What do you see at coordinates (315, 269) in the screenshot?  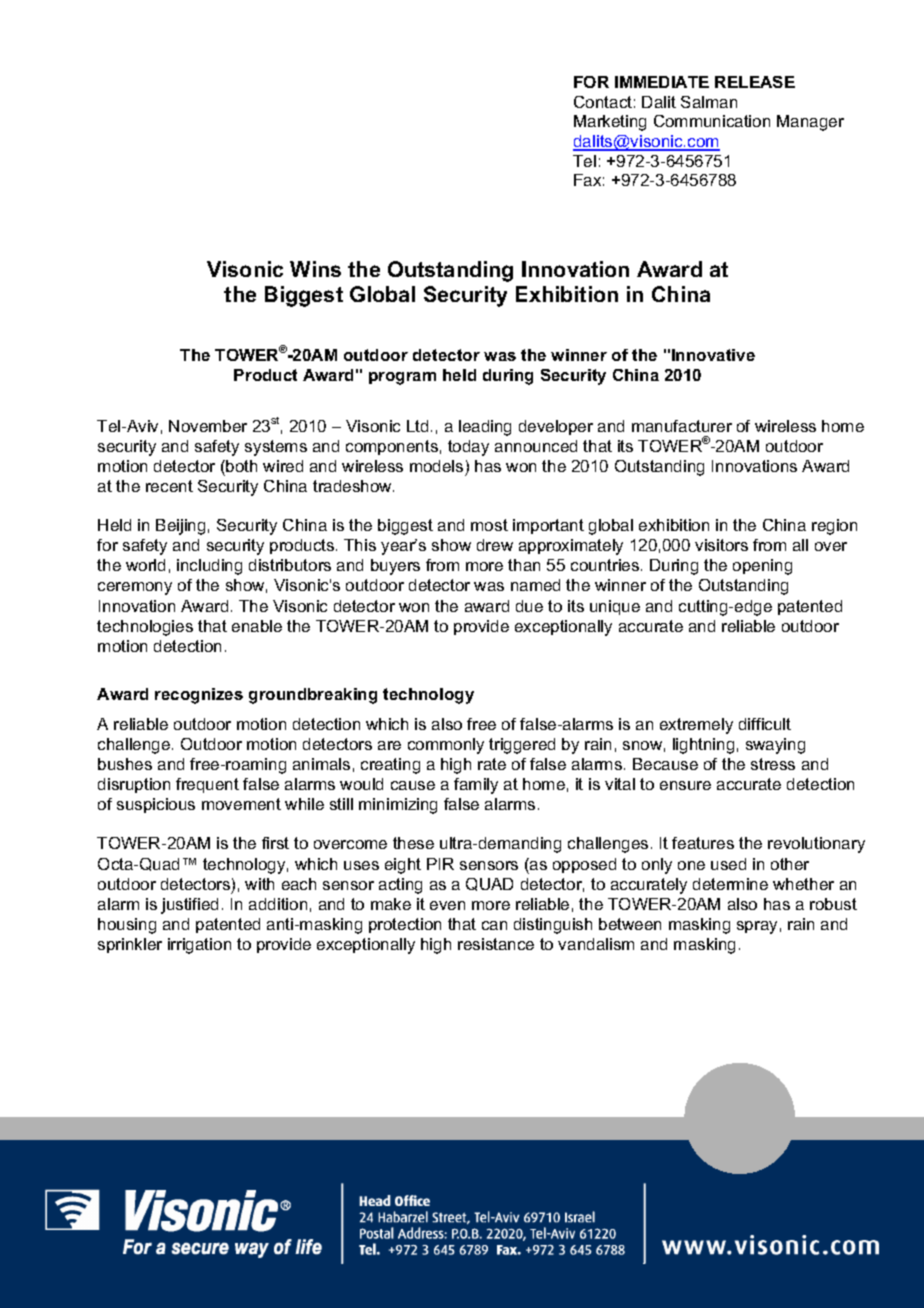 I see `Wins` at bounding box center [315, 269].
